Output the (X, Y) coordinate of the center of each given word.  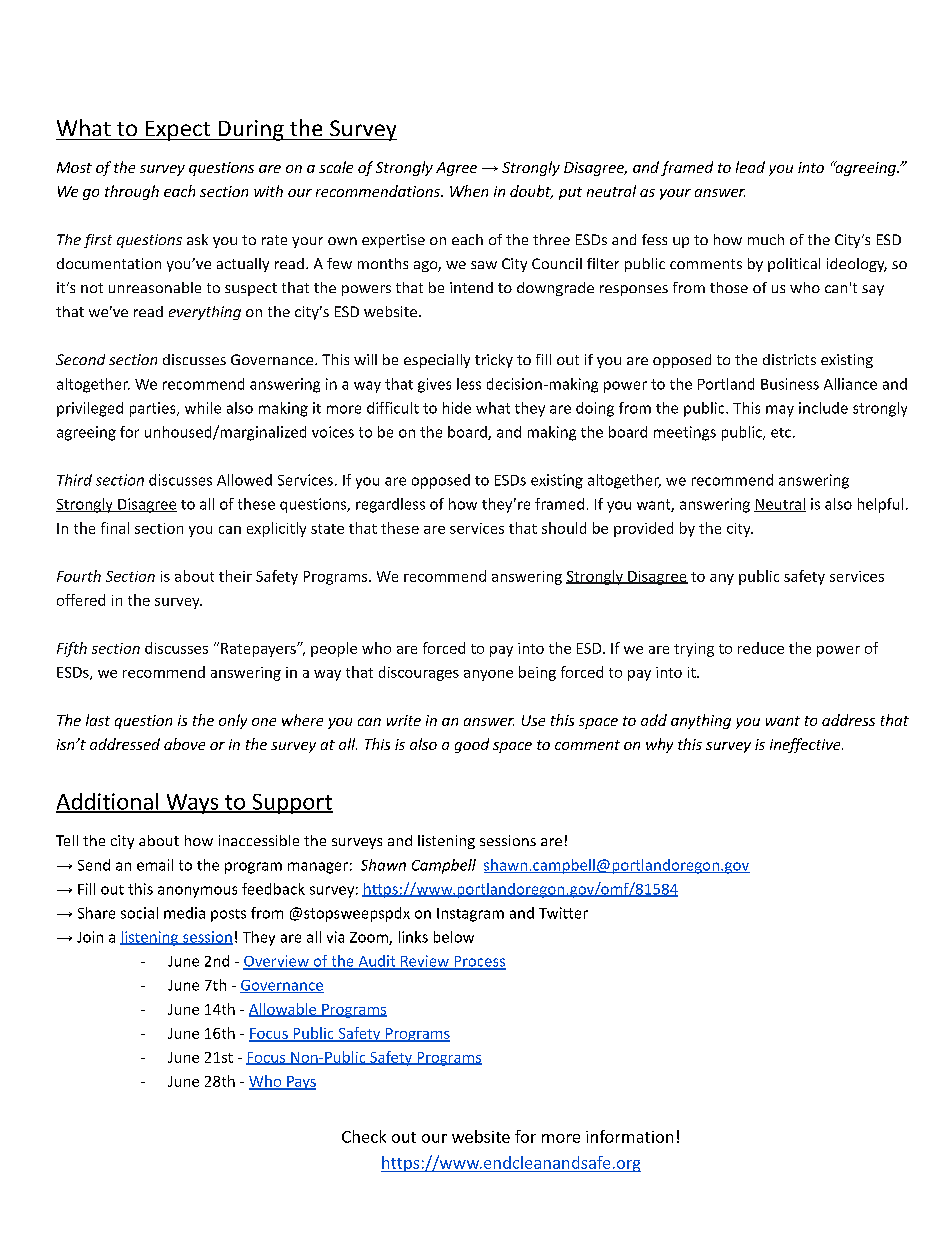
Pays (300, 1083)
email (155, 865)
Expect (178, 131)
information (629, 1136)
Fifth (72, 649)
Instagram (470, 915)
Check (364, 1136)
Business (790, 384)
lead (750, 167)
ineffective (806, 745)
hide (457, 408)
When (469, 191)
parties (154, 409)
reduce (761, 648)
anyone (488, 675)
